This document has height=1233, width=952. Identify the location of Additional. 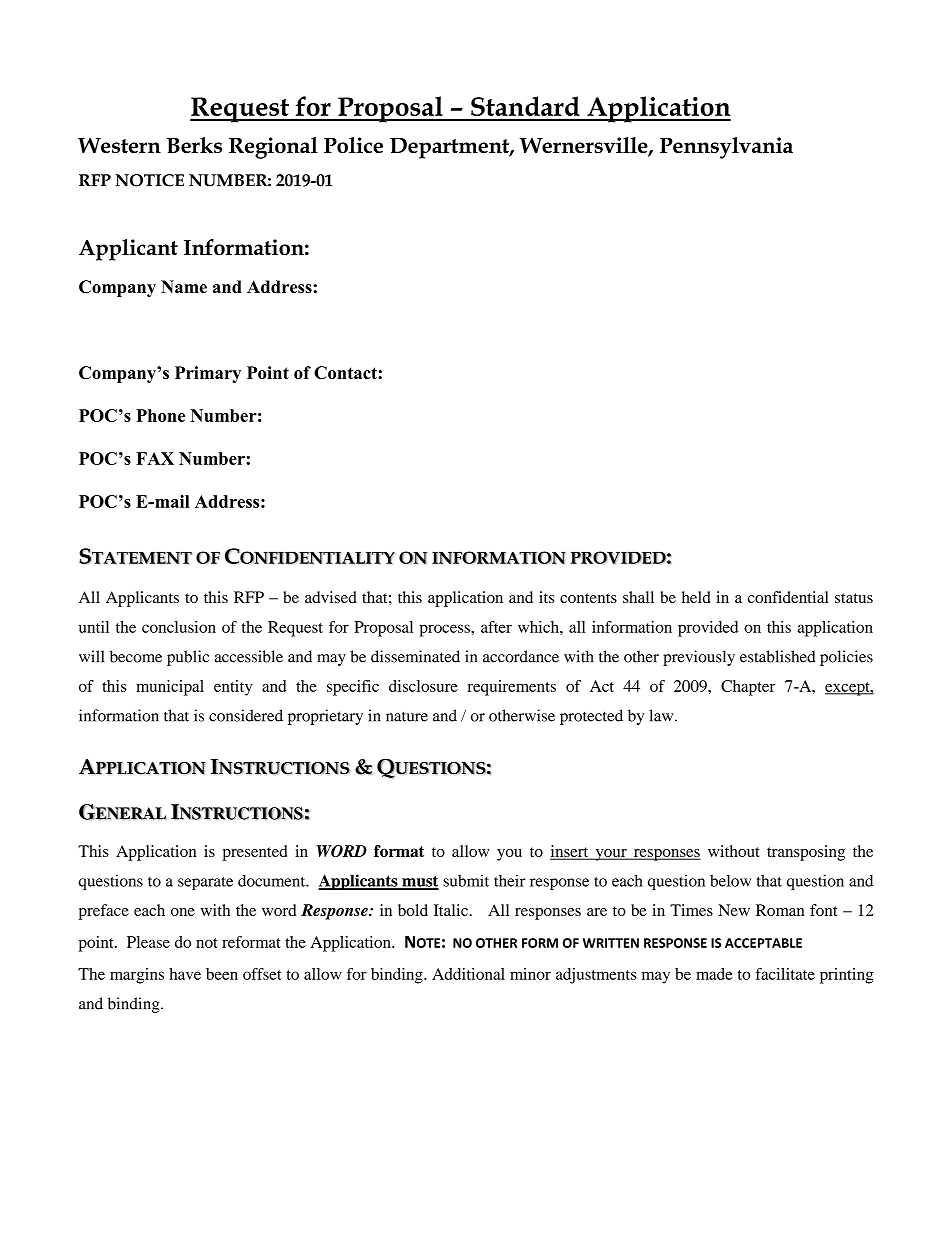
(468, 974).
